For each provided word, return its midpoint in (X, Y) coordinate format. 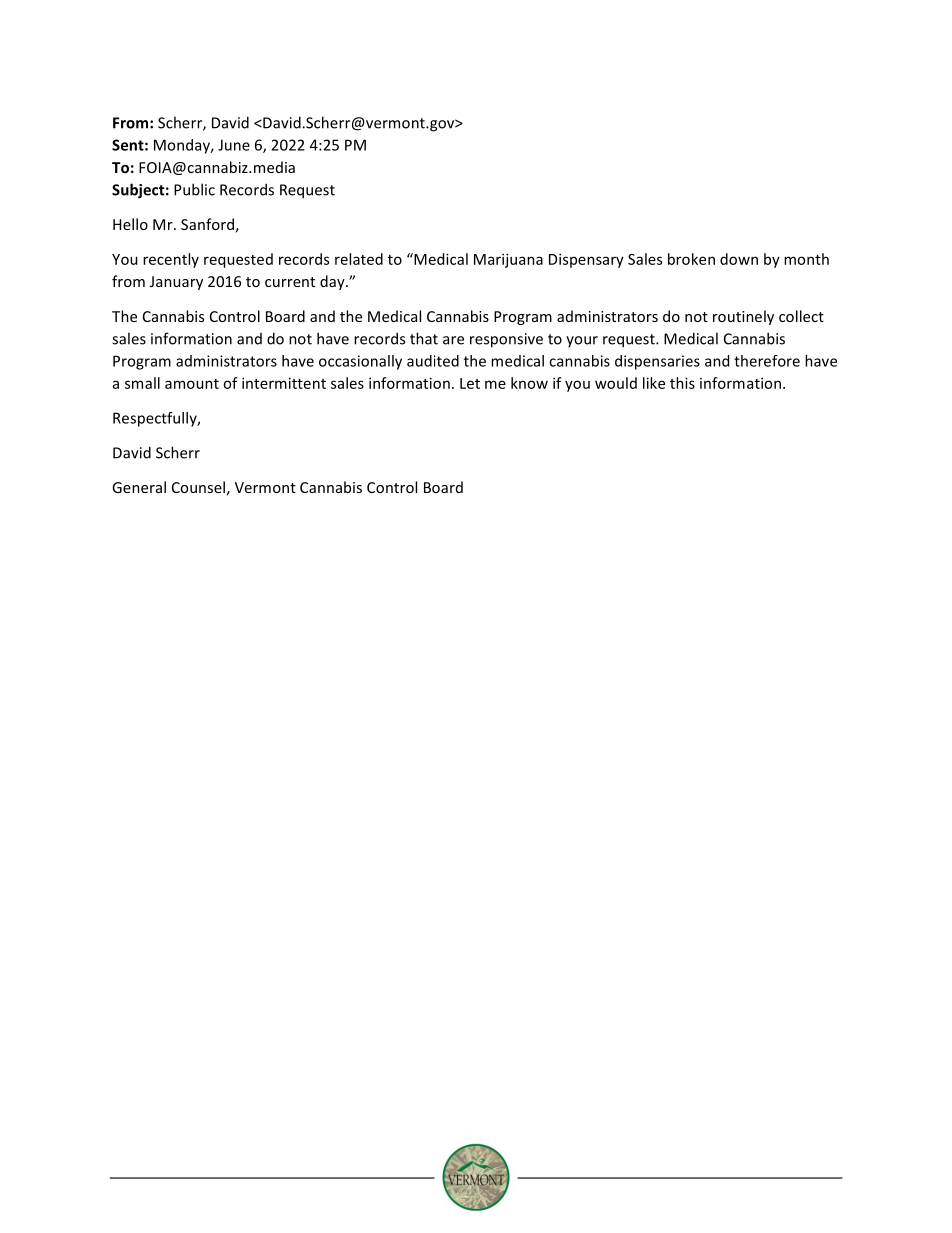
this (682, 383)
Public (194, 189)
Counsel (198, 487)
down (739, 259)
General (139, 487)
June (234, 145)
